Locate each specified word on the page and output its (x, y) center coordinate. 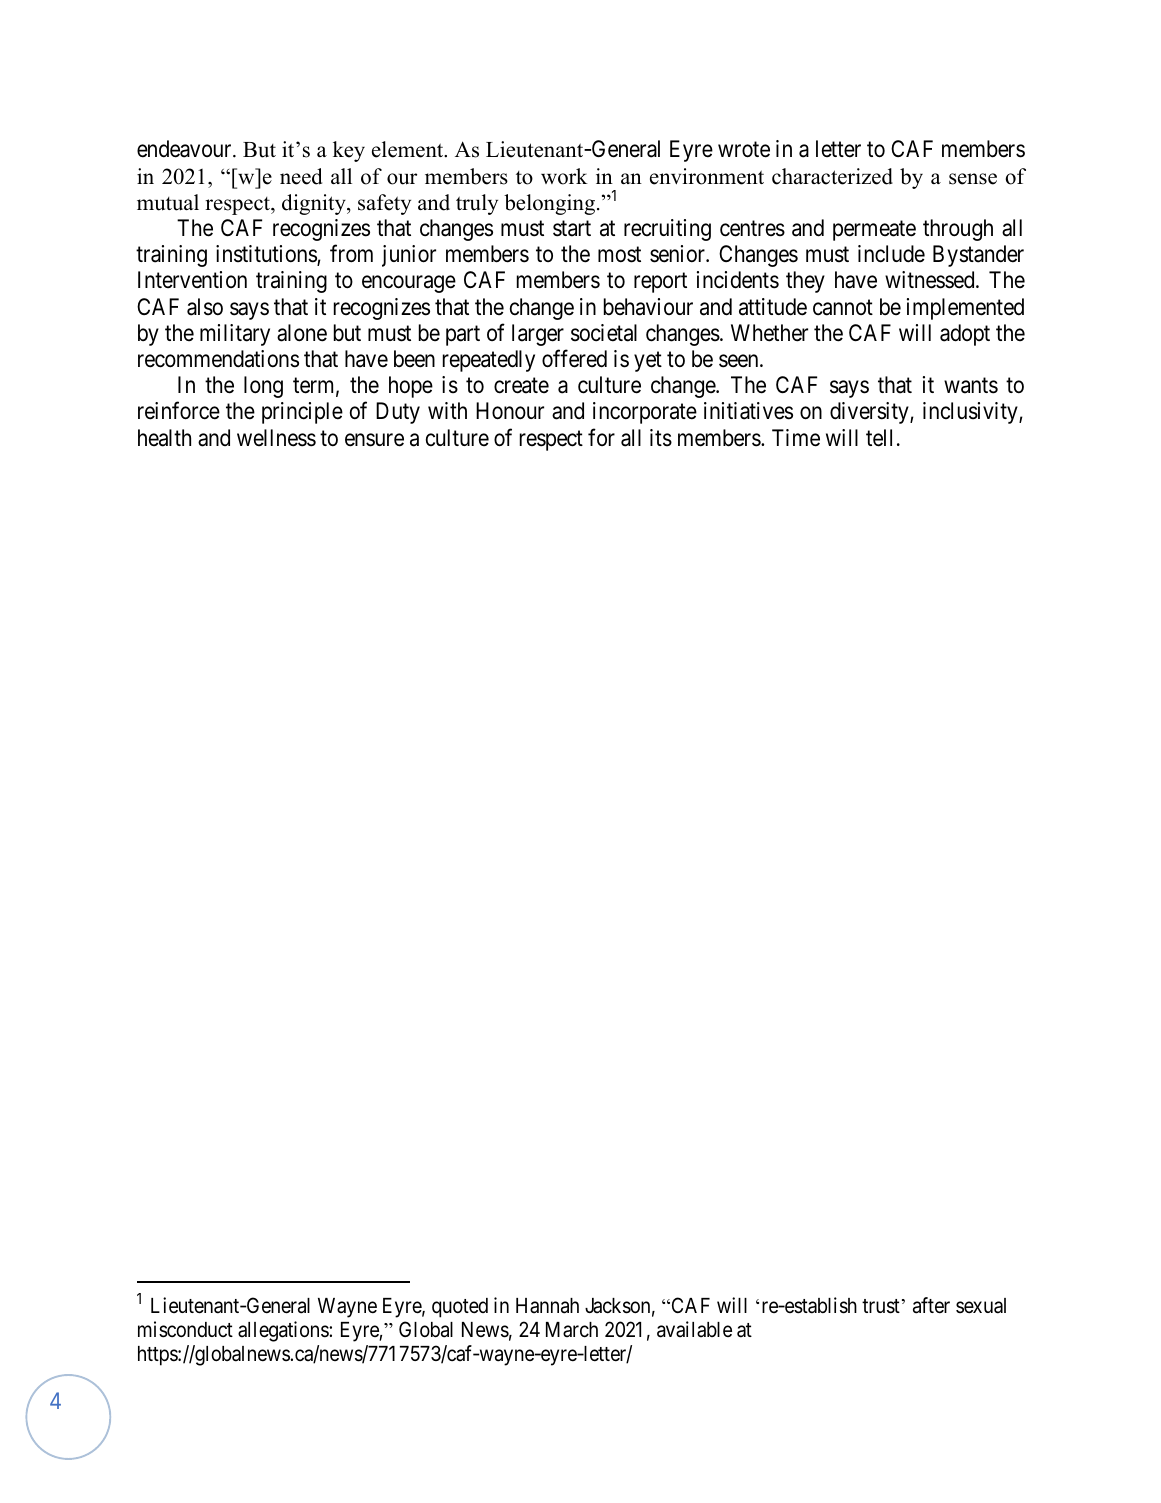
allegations (284, 1331)
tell (879, 438)
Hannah (547, 1306)
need (301, 176)
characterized (832, 176)
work (564, 176)
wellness (276, 438)
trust (881, 1306)
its (661, 438)
